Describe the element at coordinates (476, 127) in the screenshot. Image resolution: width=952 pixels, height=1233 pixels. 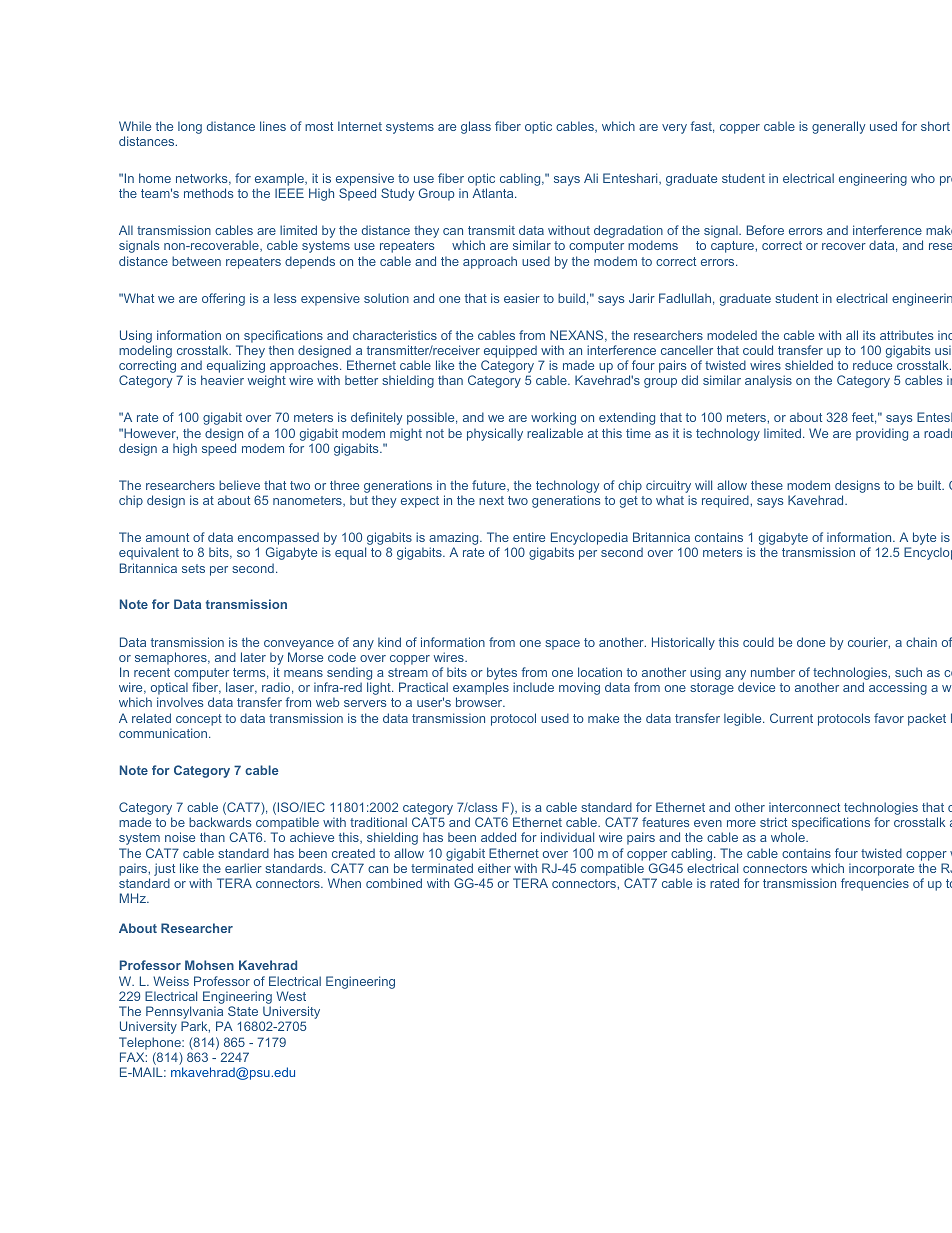
I see `glass` at that location.
